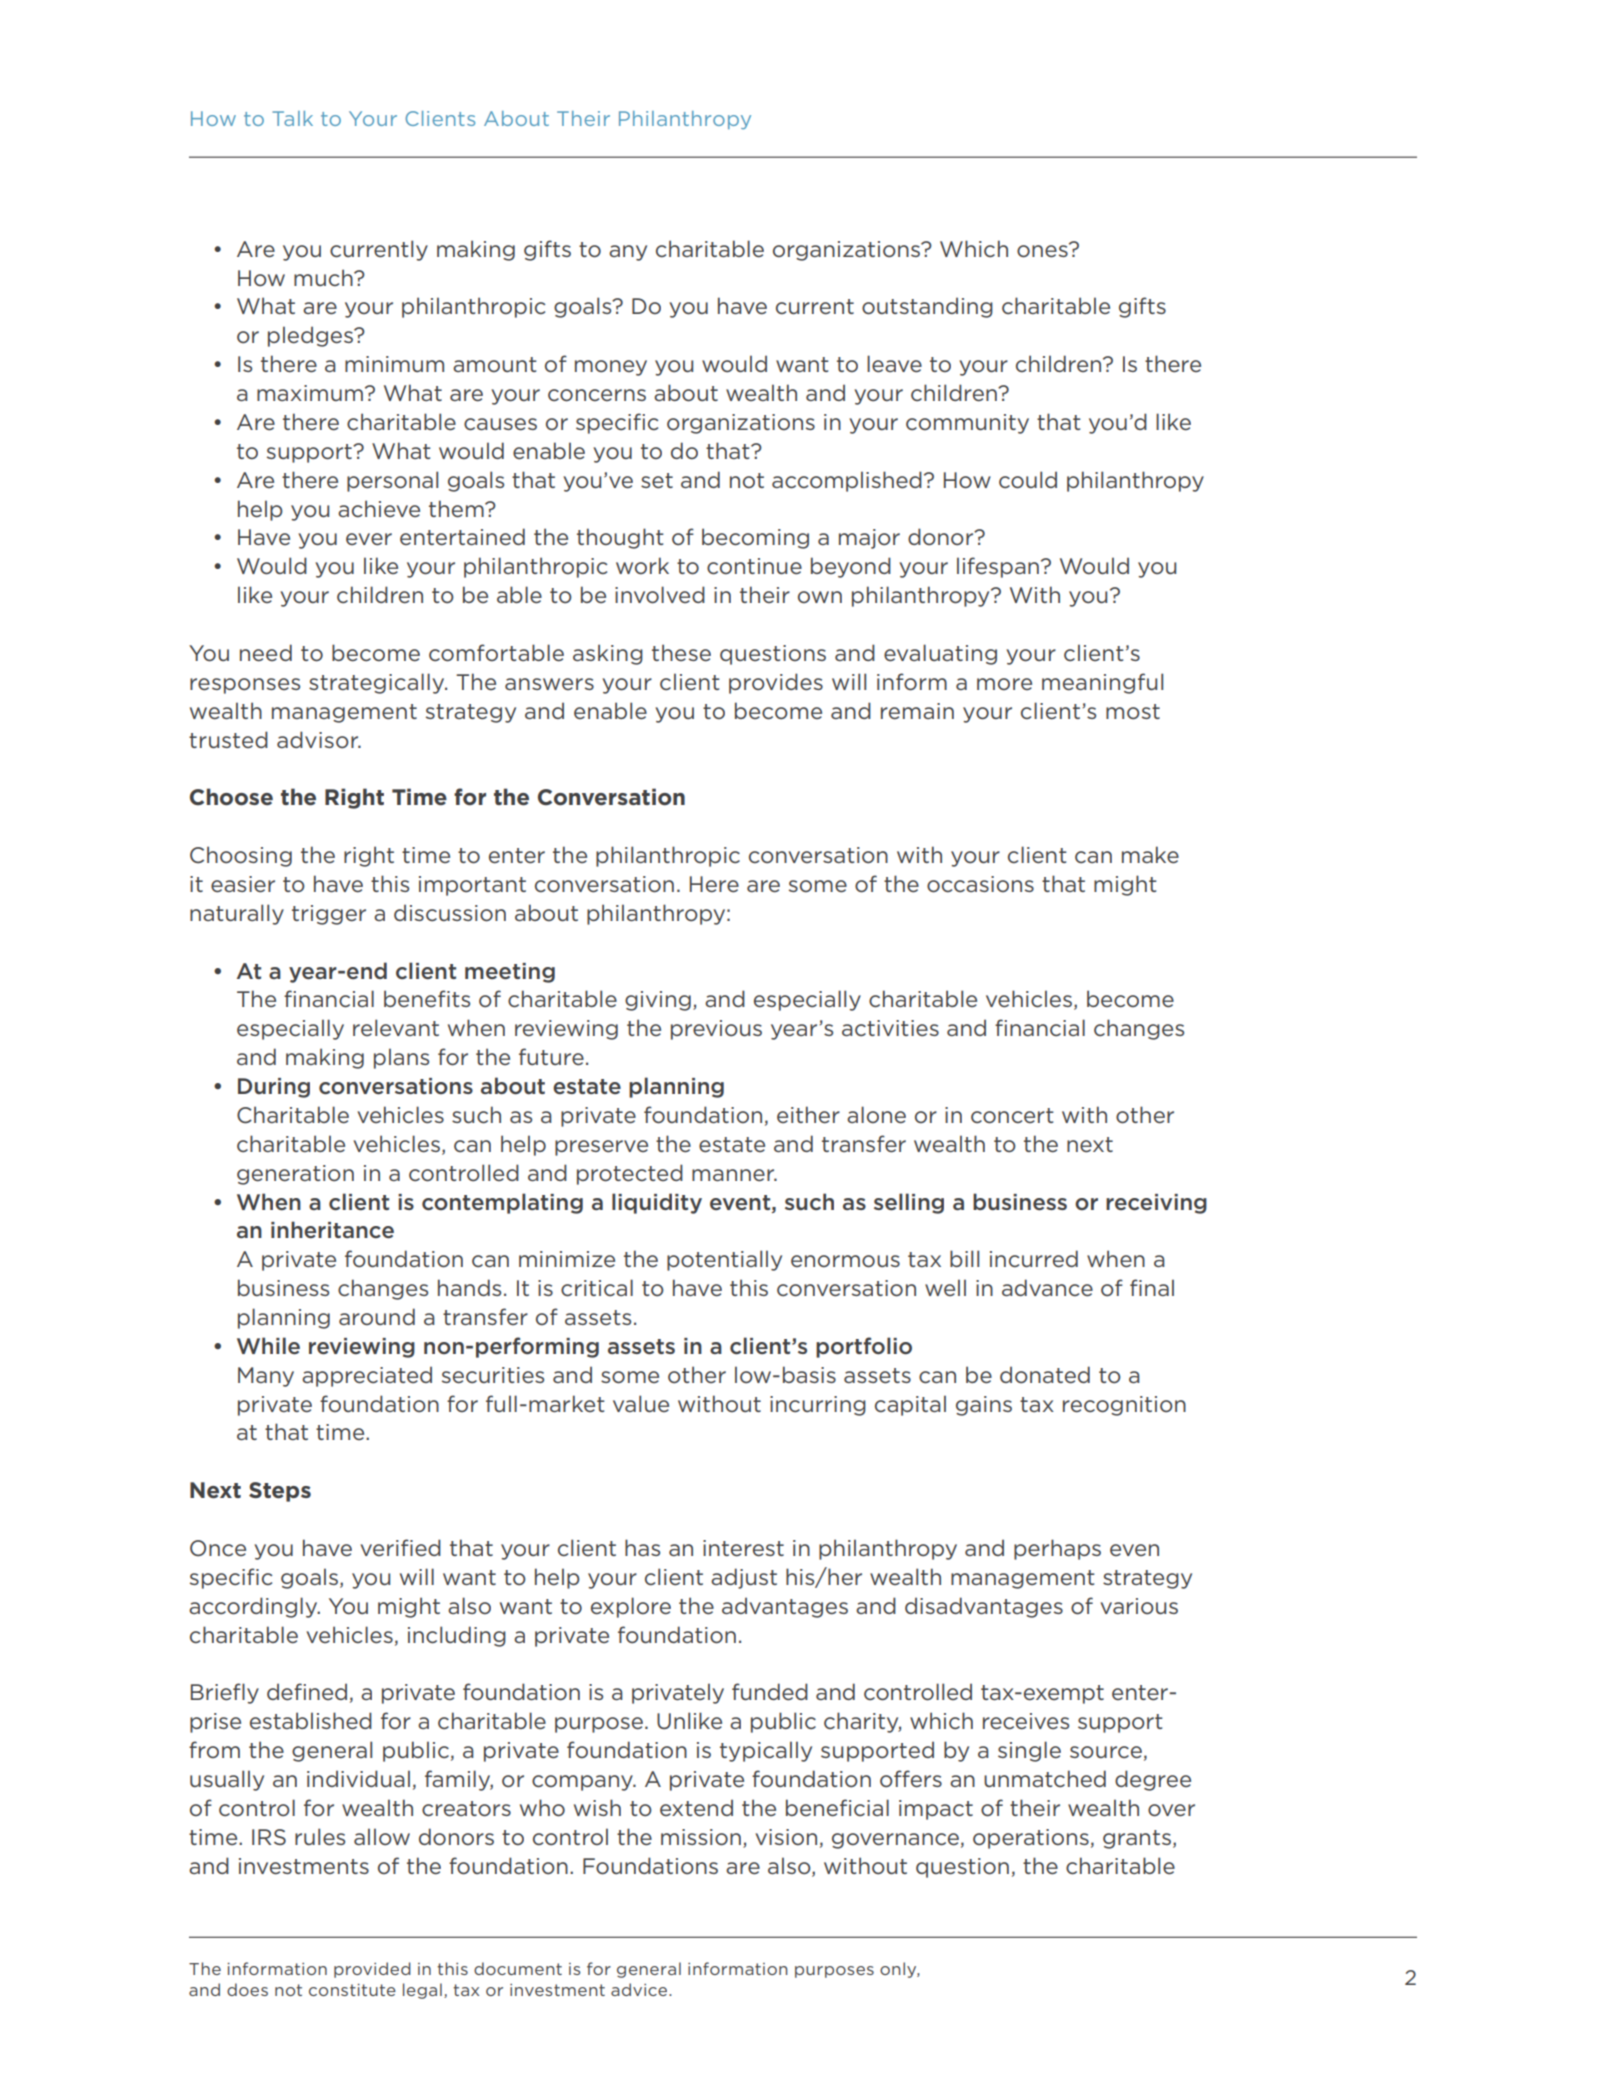 The image size is (1606, 2079). What do you see at coordinates (1031, 1839) in the screenshot?
I see `operations` at bounding box center [1031, 1839].
